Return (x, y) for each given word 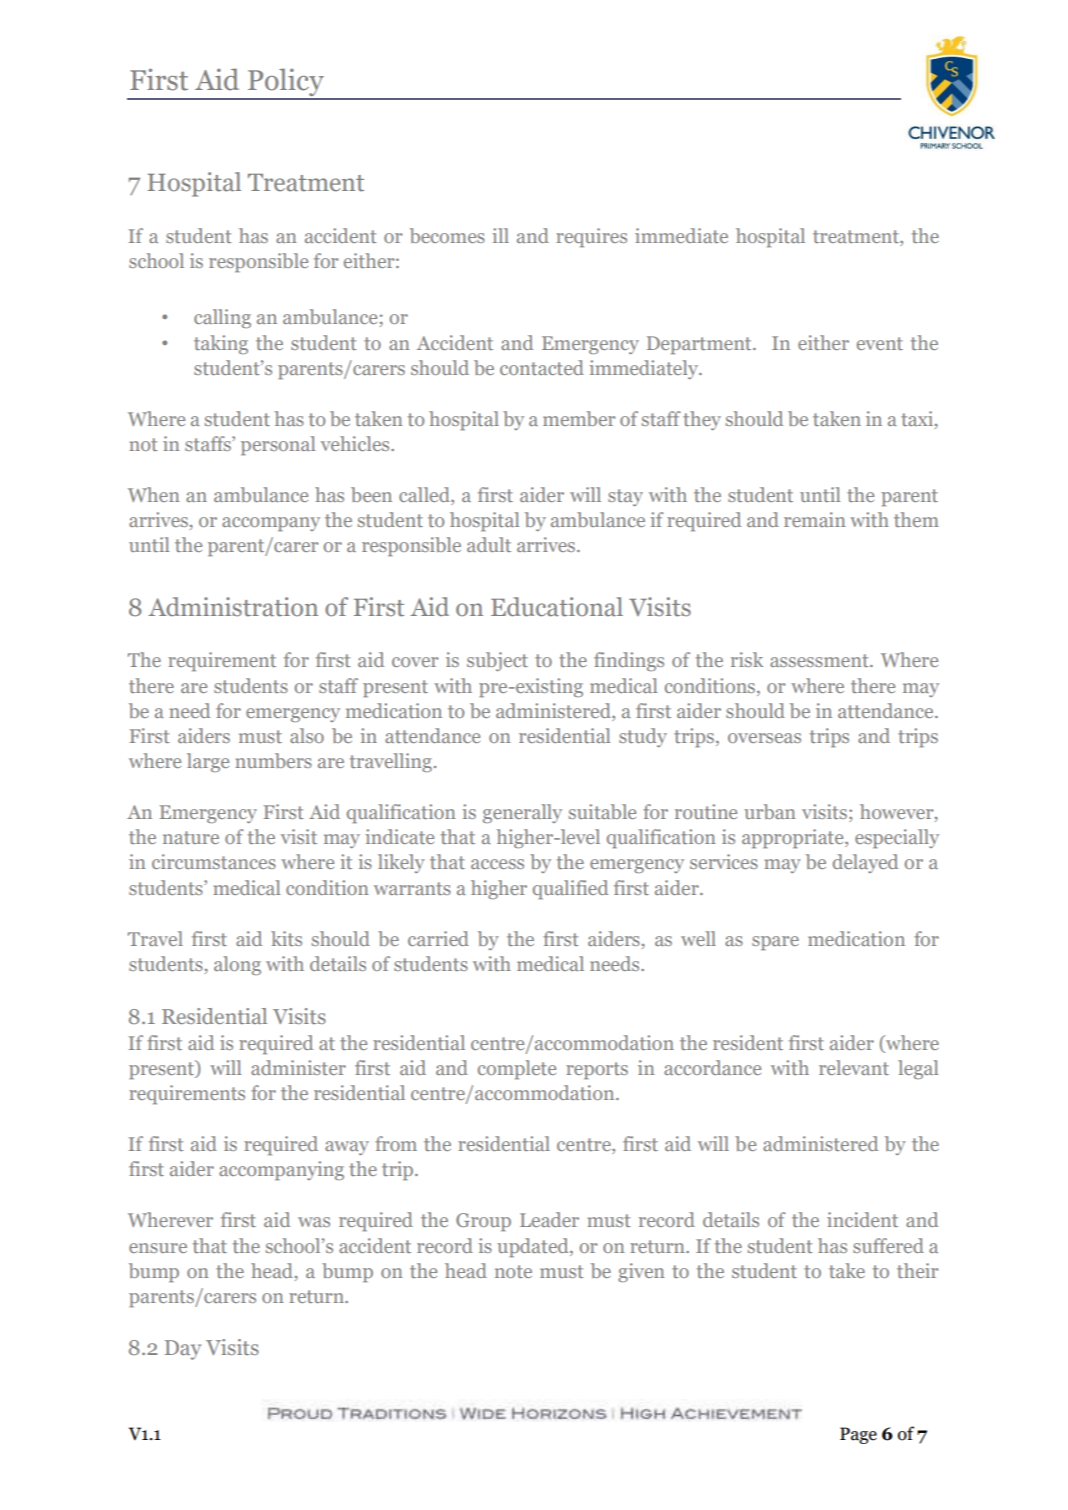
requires (591, 237)
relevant (854, 1067)
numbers (273, 760)
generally (522, 813)
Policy (286, 83)
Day (183, 1350)
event (880, 343)
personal (278, 445)
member (579, 418)
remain (815, 519)
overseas (764, 738)
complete (517, 1069)
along (237, 965)
